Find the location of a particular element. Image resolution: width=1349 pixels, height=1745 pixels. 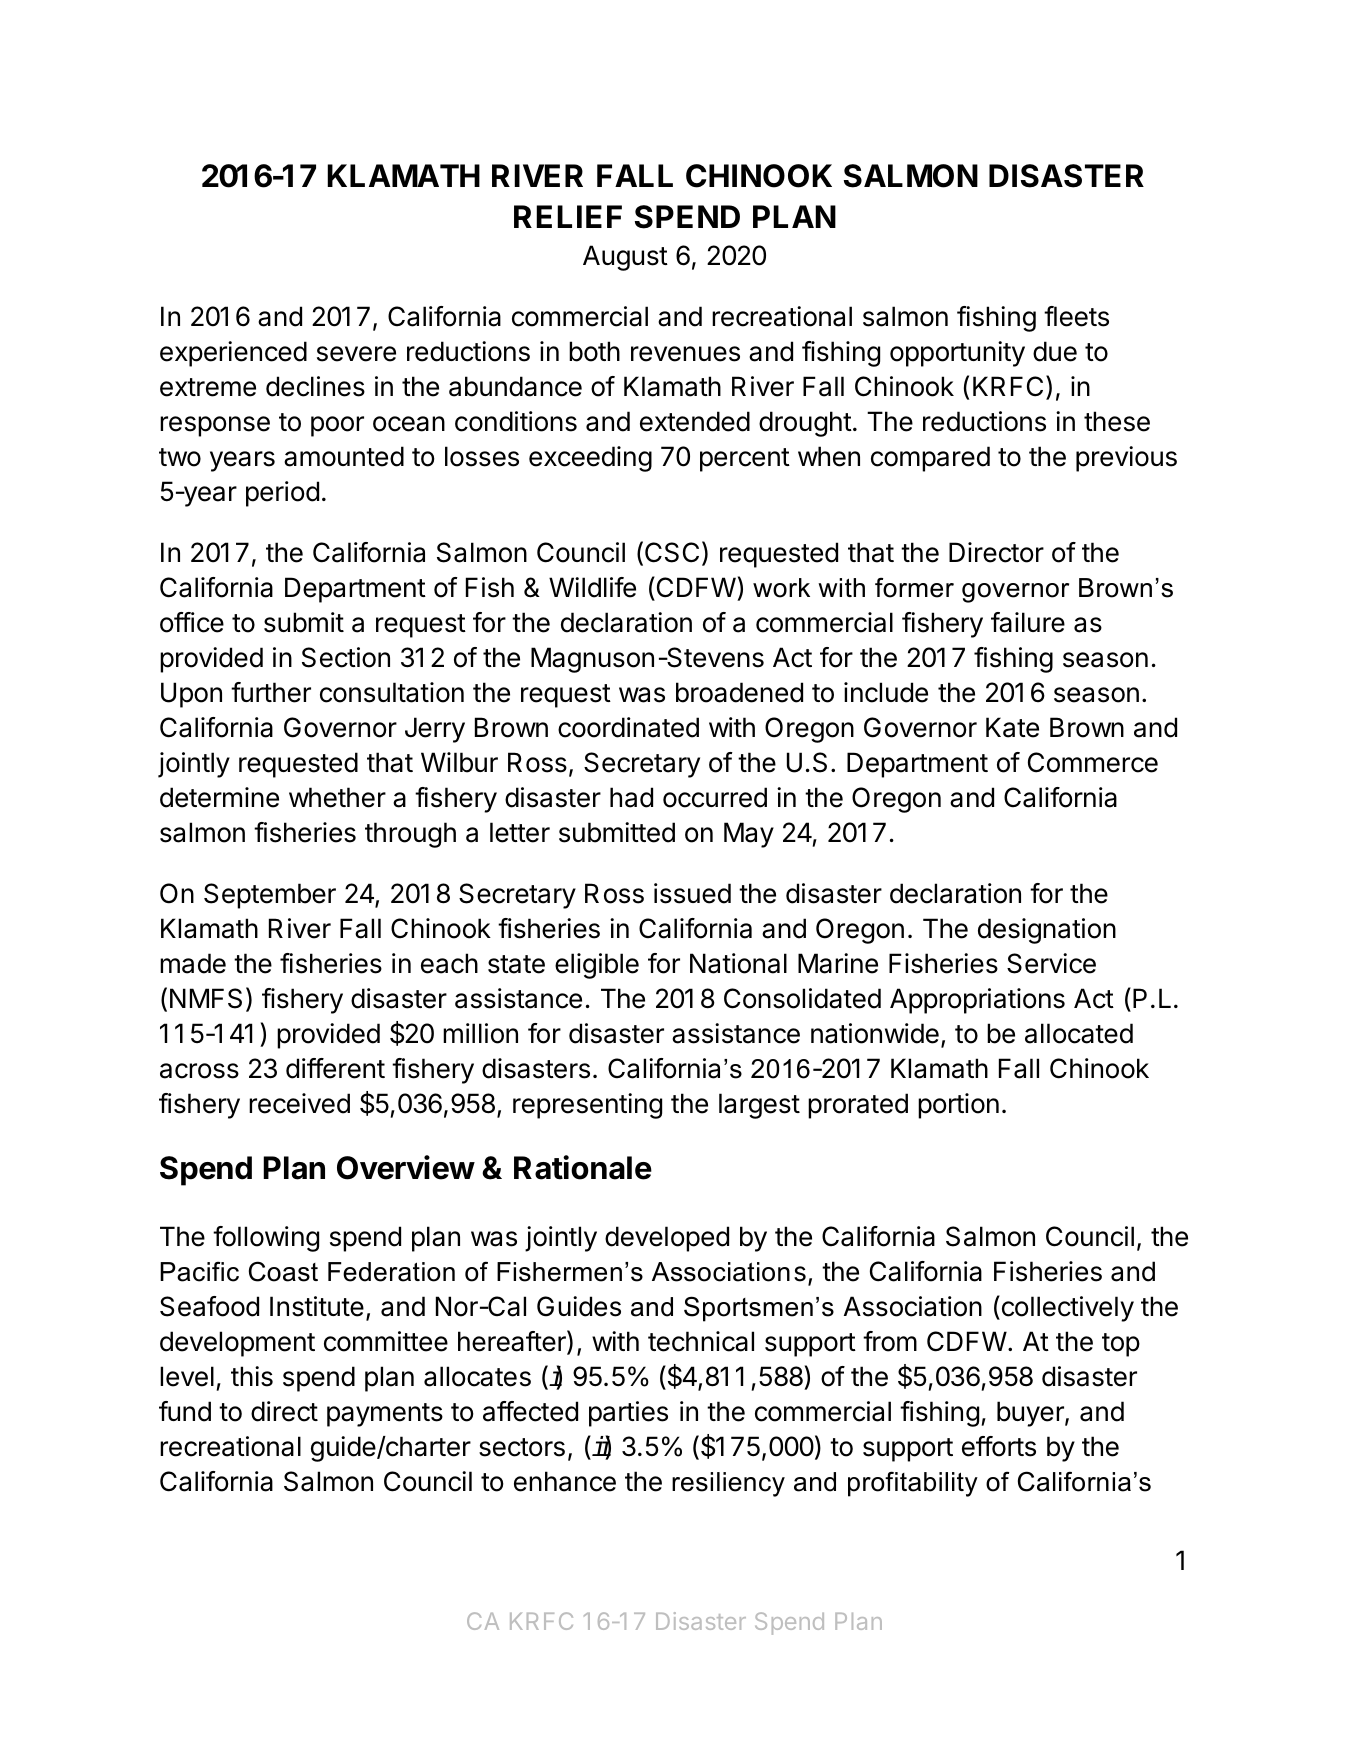

experienced is located at coordinates (233, 354).
